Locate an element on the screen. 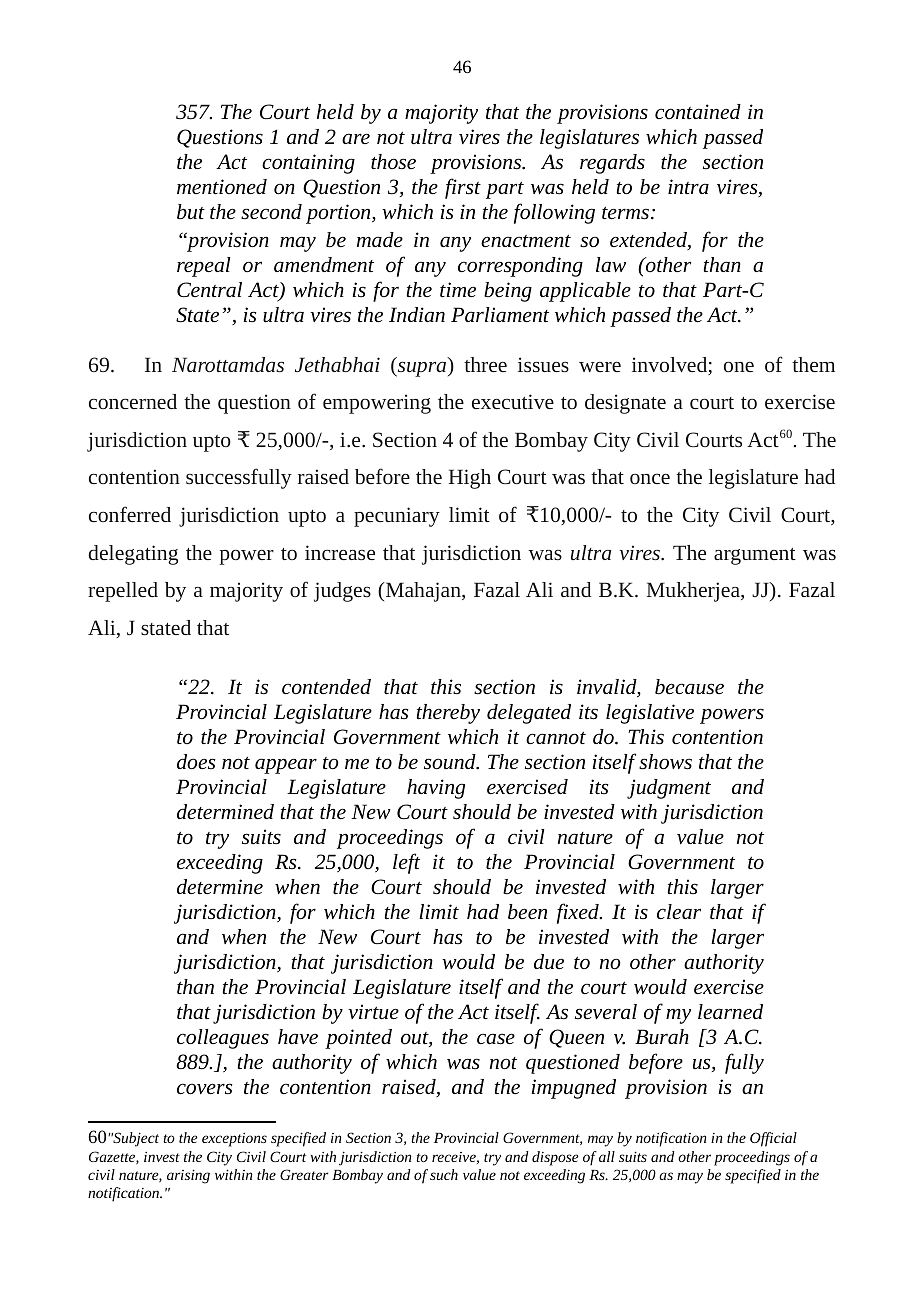 The width and height of the screenshot is (924, 1308). High is located at coordinates (470, 479).
